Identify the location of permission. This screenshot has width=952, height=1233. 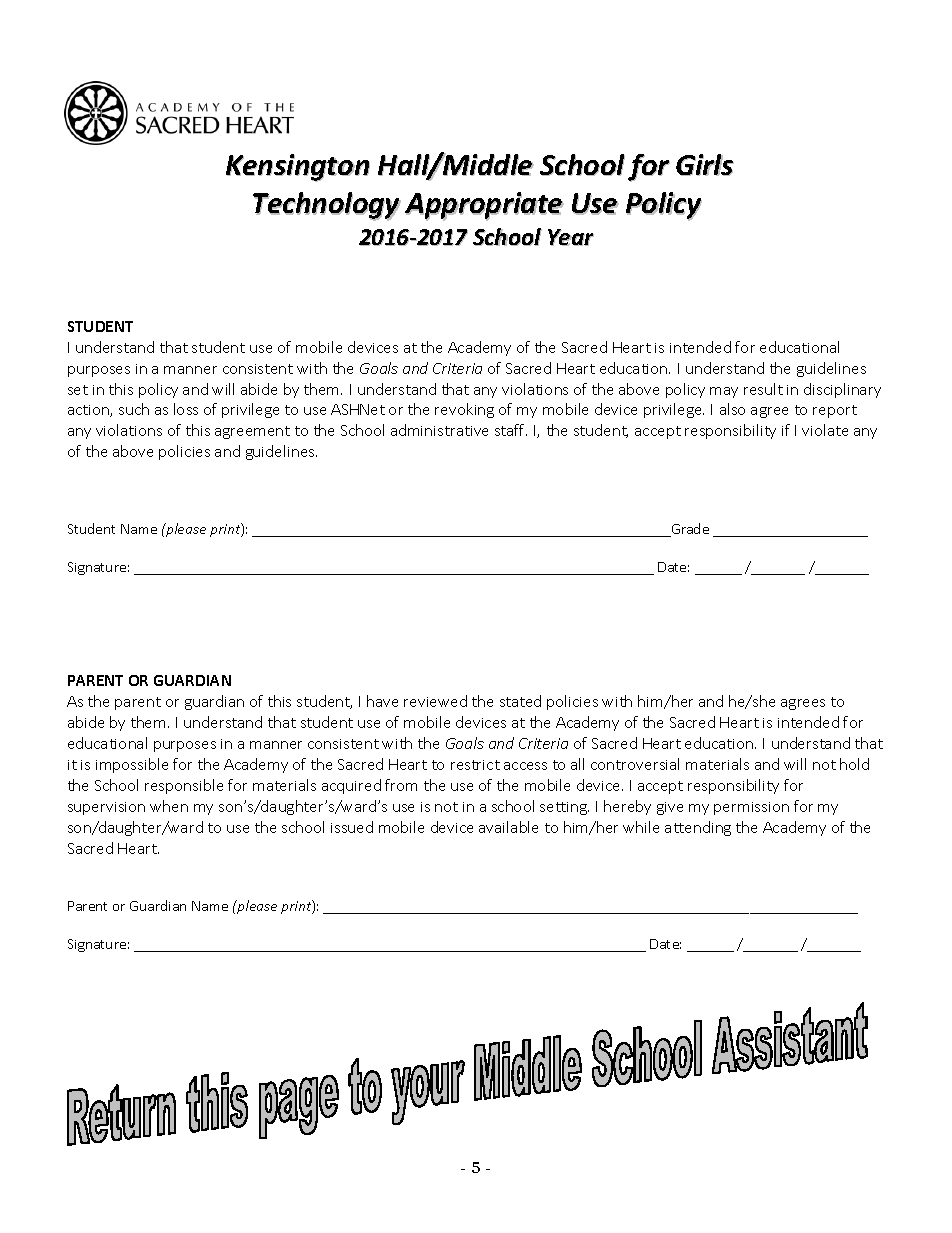
(751, 808).
